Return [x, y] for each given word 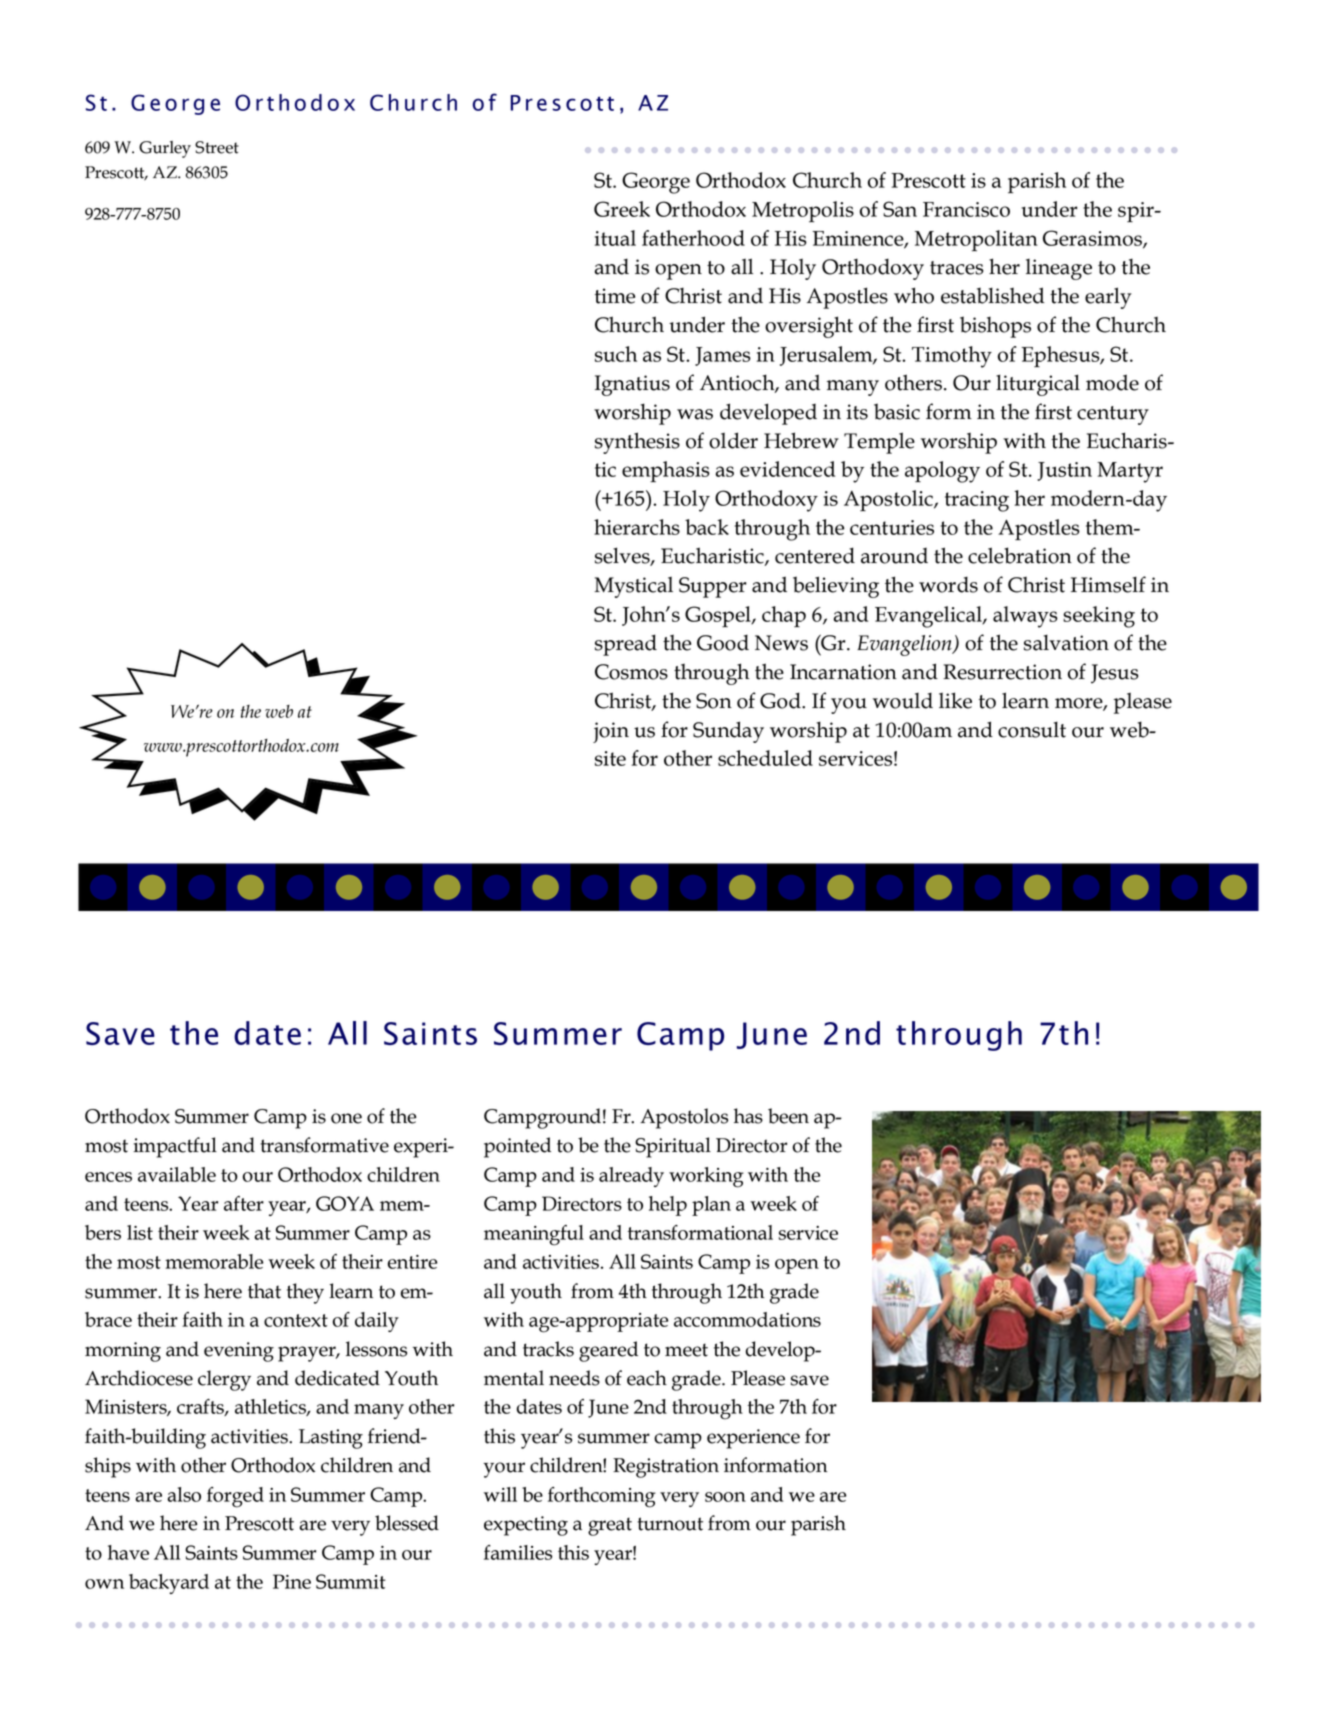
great [610, 1526]
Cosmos [631, 672]
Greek [622, 209]
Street [217, 147]
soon [725, 1497]
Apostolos [684, 1118]
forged [235, 1497]
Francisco [966, 209]
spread [626, 645]
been [788, 1116]
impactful [175, 1147]
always [1025, 617]
